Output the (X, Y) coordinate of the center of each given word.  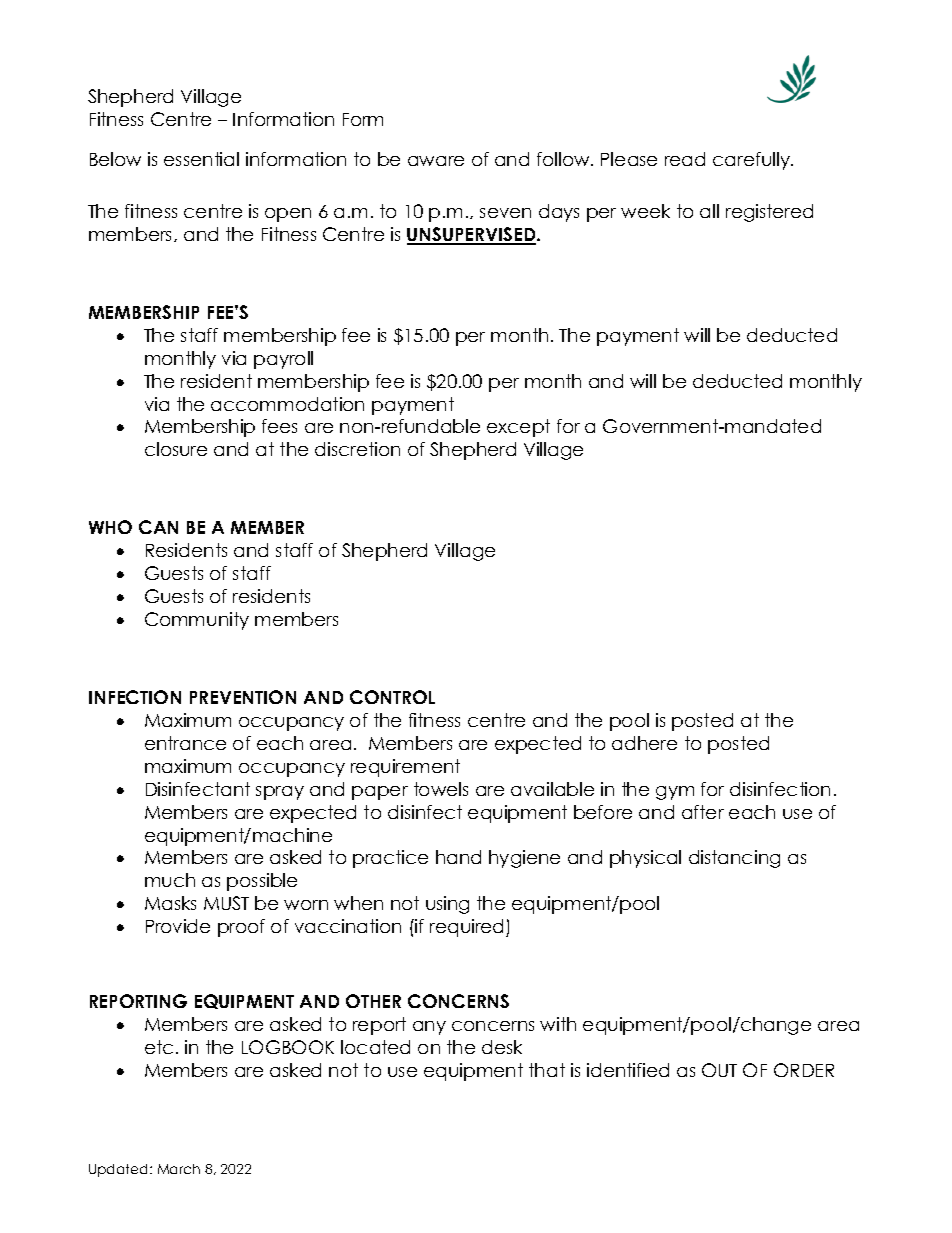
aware (436, 161)
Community (197, 621)
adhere (644, 743)
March (179, 1169)
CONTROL (392, 697)
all (709, 211)
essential (201, 159)
